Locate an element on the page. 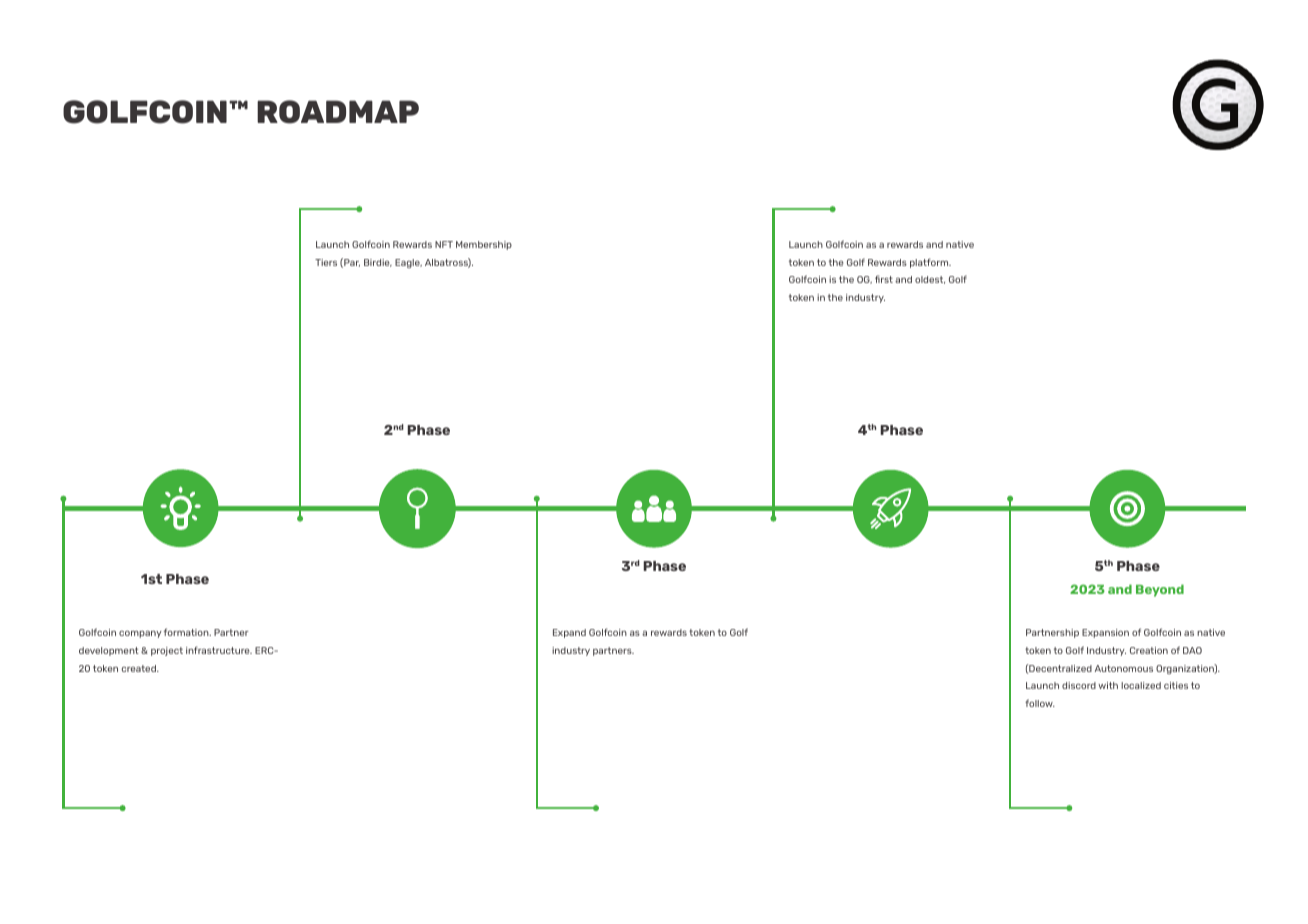 The height and width of the document is (924, 1308). Expansion is located at coordinates (1105, 633).
